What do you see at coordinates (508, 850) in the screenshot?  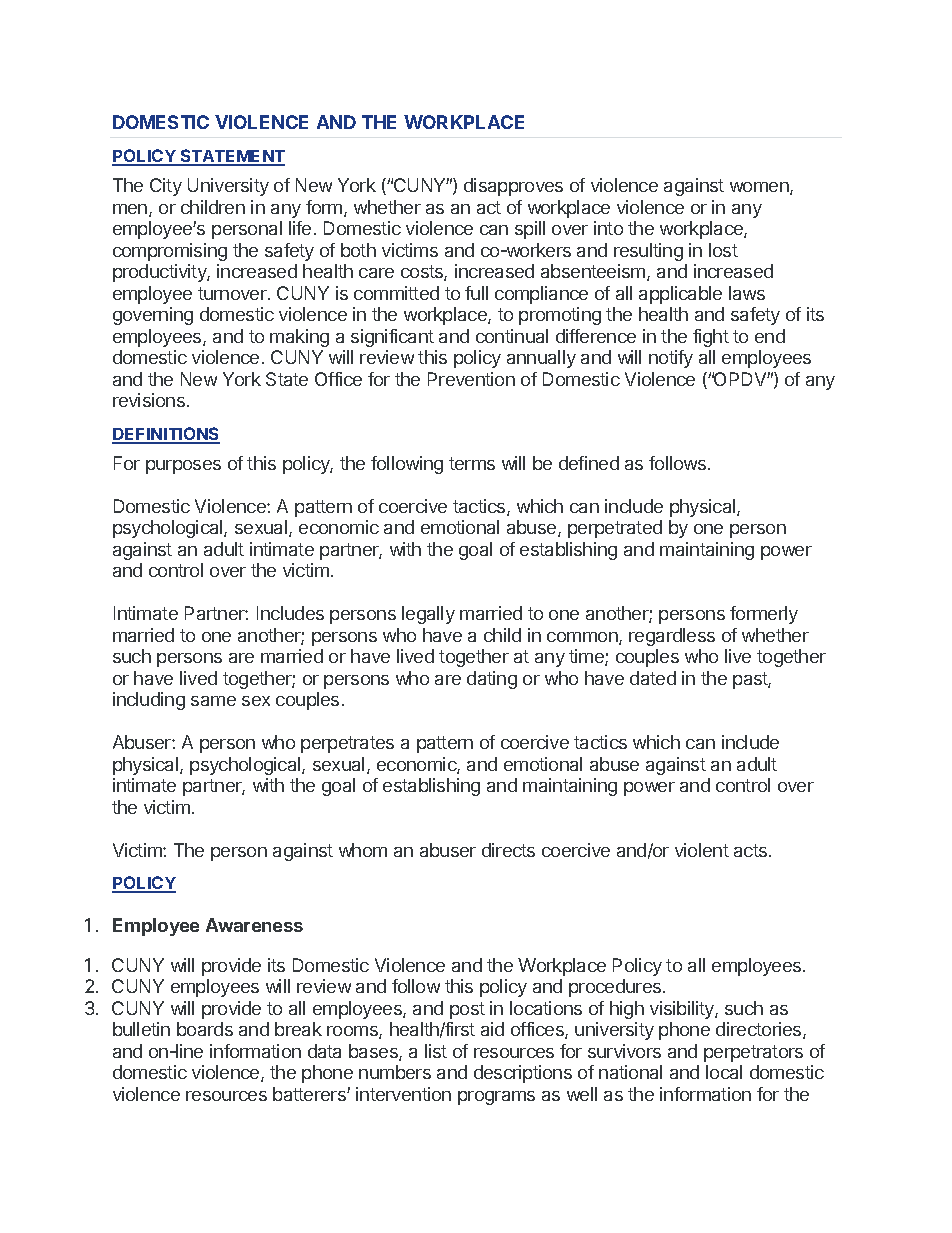 I see `directs` at bounding box center [508, 850].
